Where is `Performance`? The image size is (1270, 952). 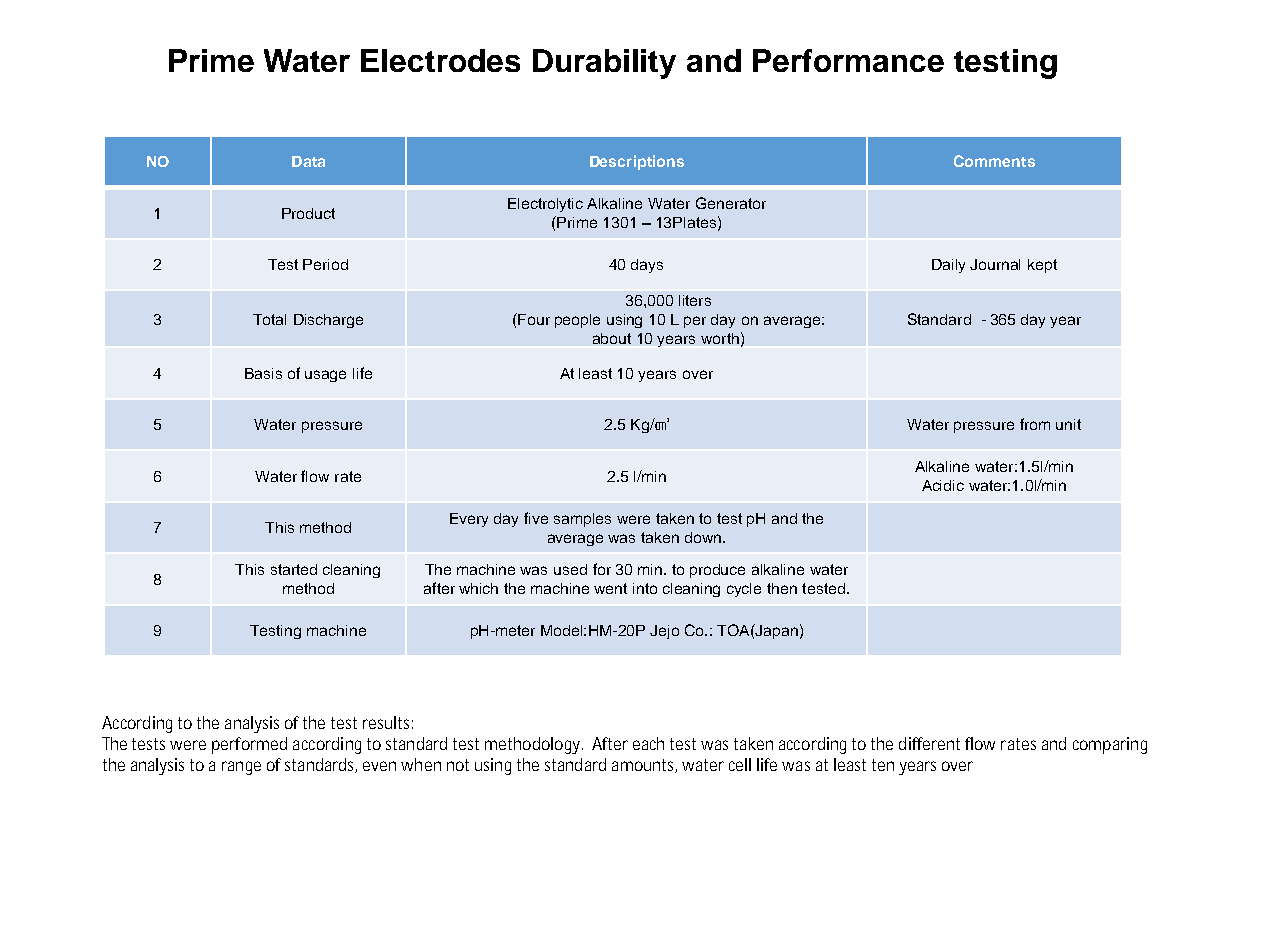
Performance is located at coordinates (848, 60).
